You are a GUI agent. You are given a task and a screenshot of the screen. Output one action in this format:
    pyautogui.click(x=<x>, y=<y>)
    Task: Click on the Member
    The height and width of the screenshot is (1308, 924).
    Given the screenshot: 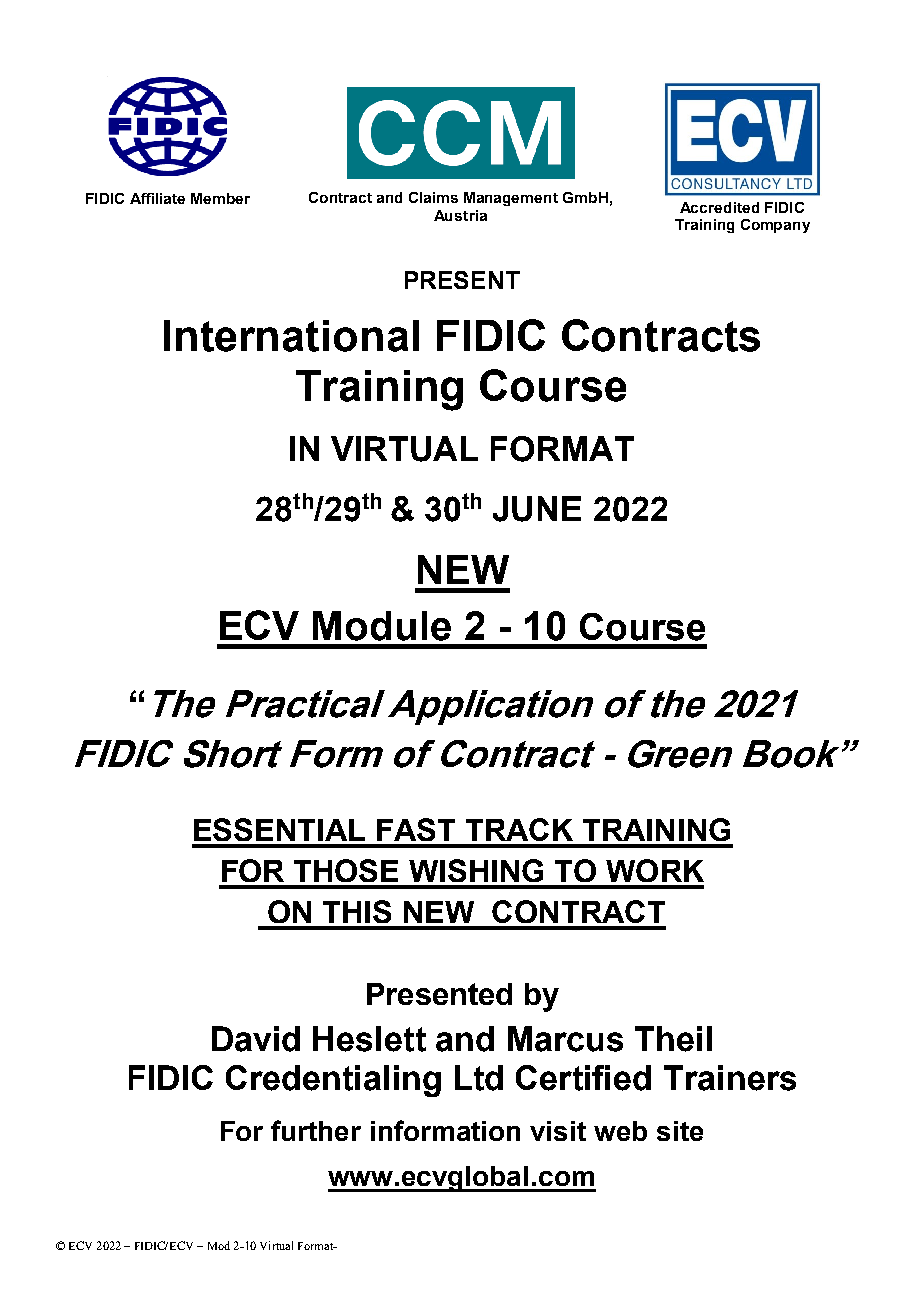 What is the action you would take?
    pyautogui.click(x=220, y=198)
